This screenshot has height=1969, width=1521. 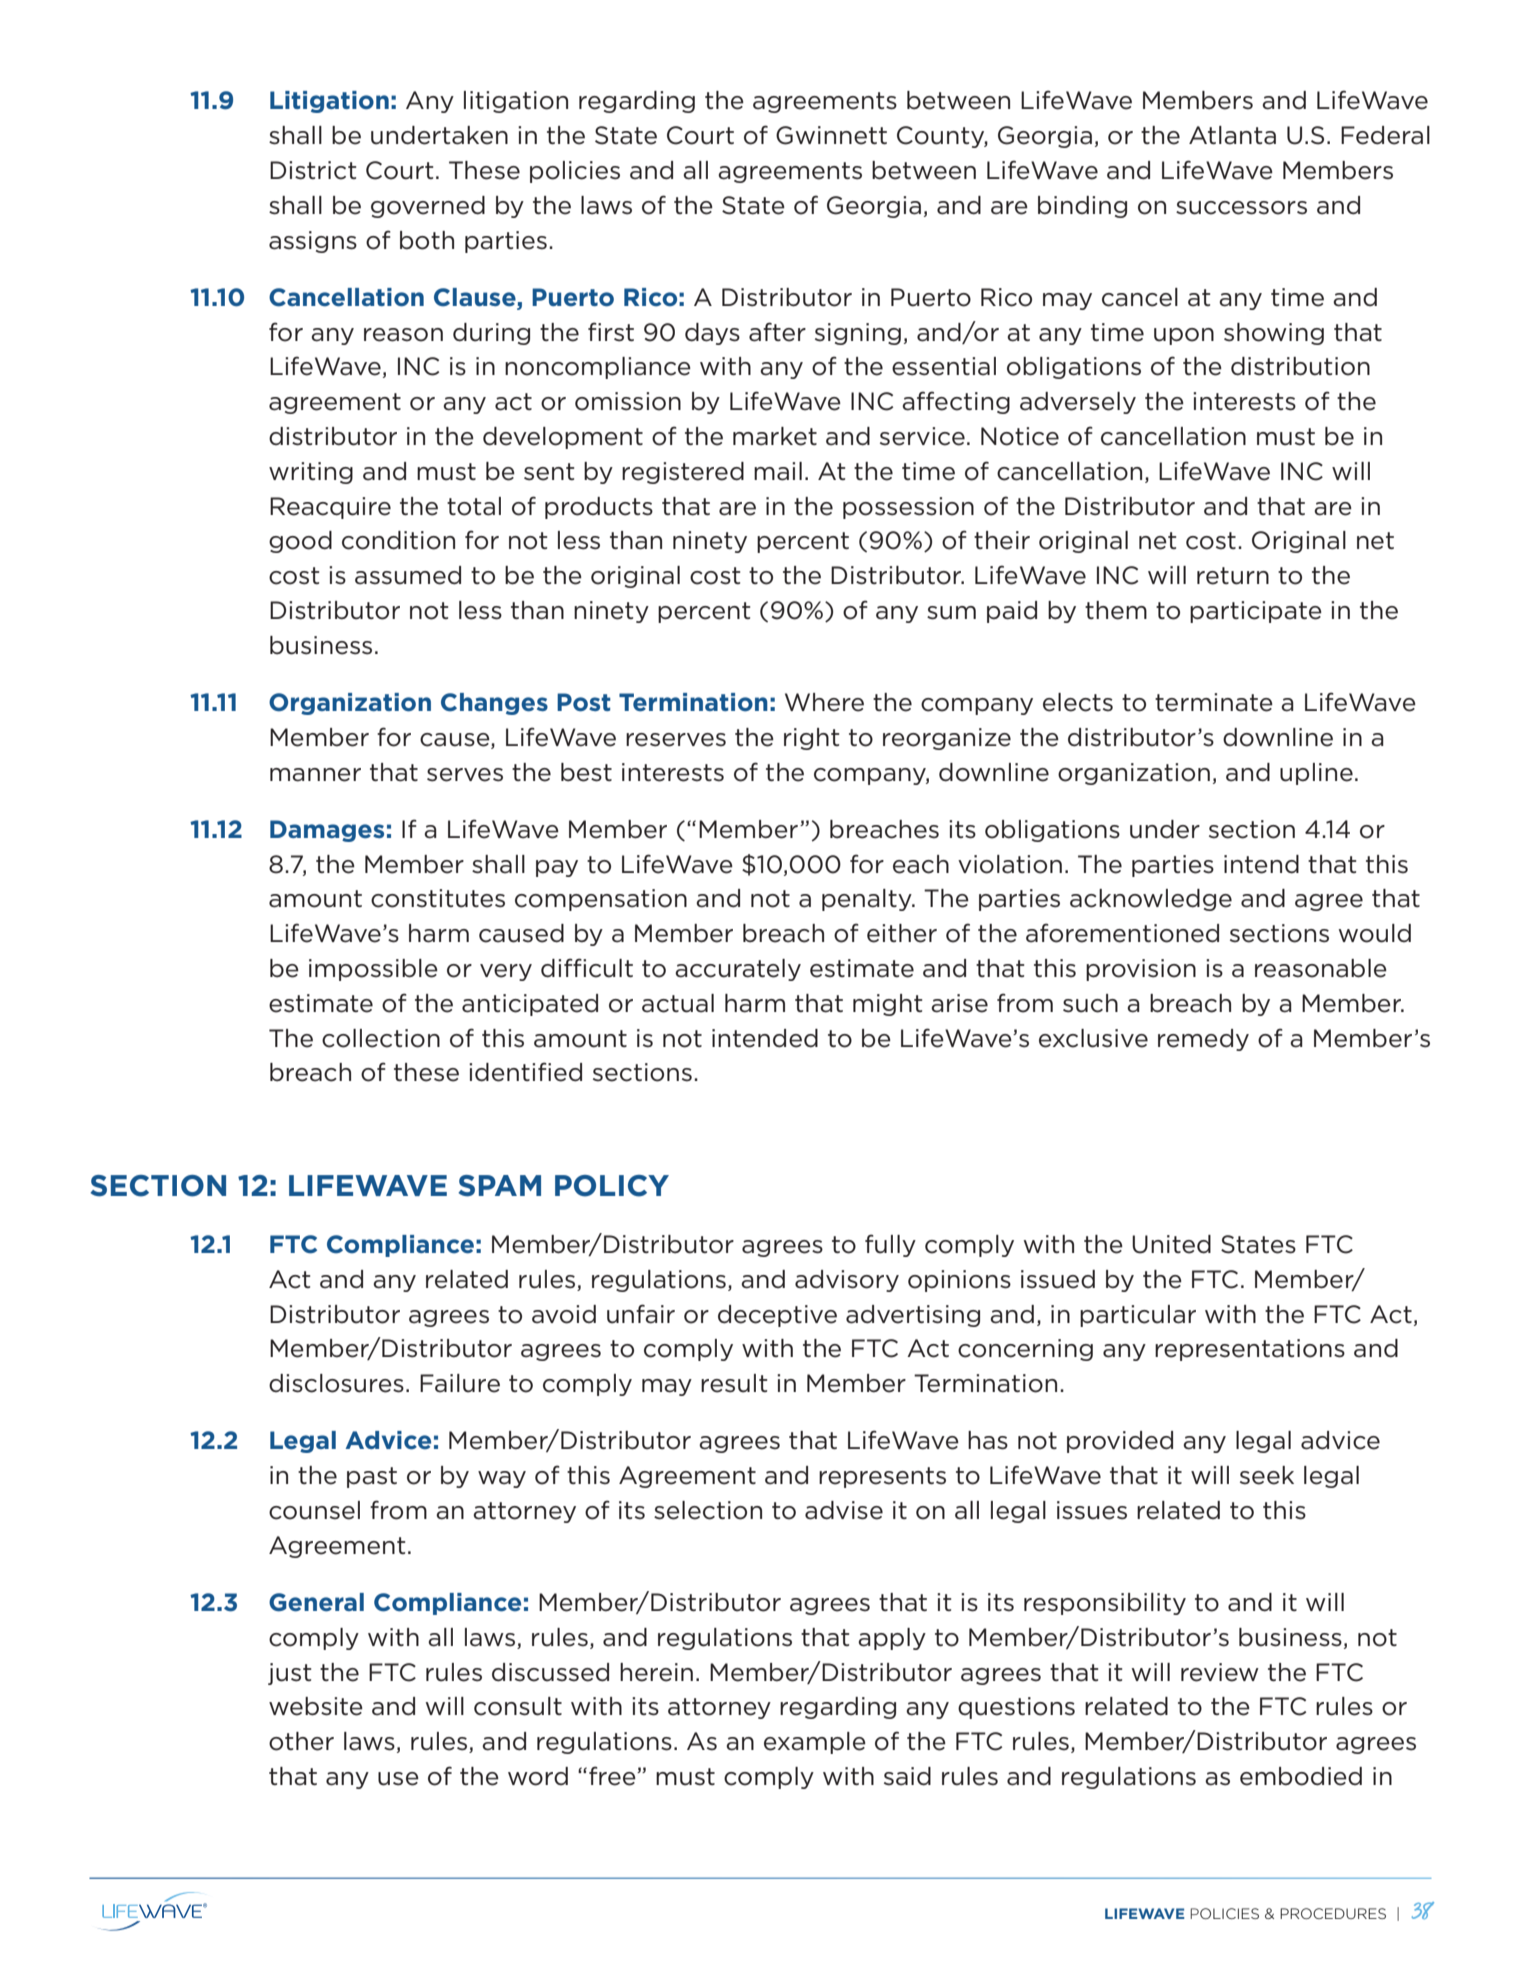 What do you see at coordinates (1267, 1475) in the screenshot?
I see `seek` at bounding box center [1267, 1475].
